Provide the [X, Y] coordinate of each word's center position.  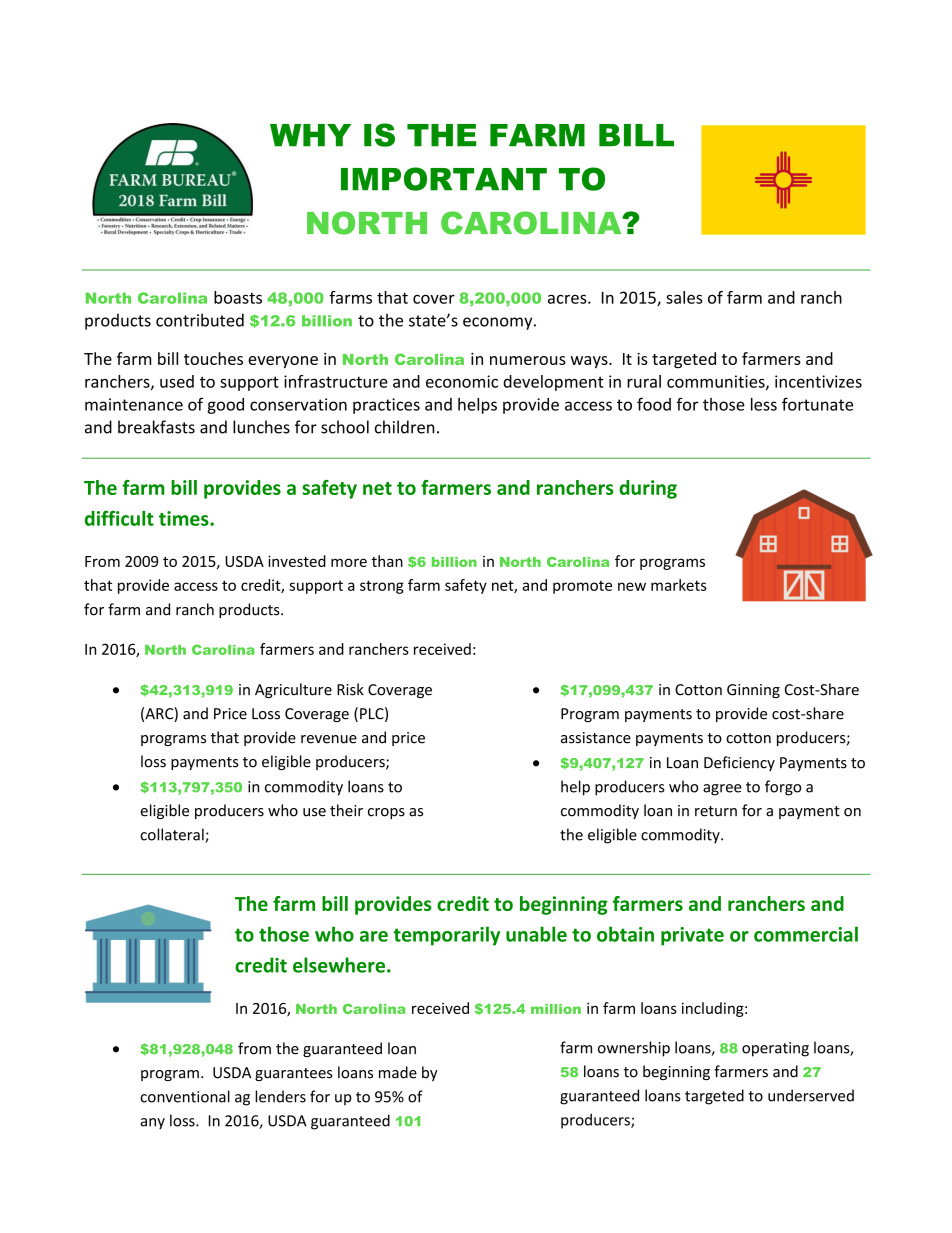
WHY [310, 135]
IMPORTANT [444, 179]
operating [775, 1049]
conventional [185, 1096]
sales [684, 297]
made [398, 1072]
